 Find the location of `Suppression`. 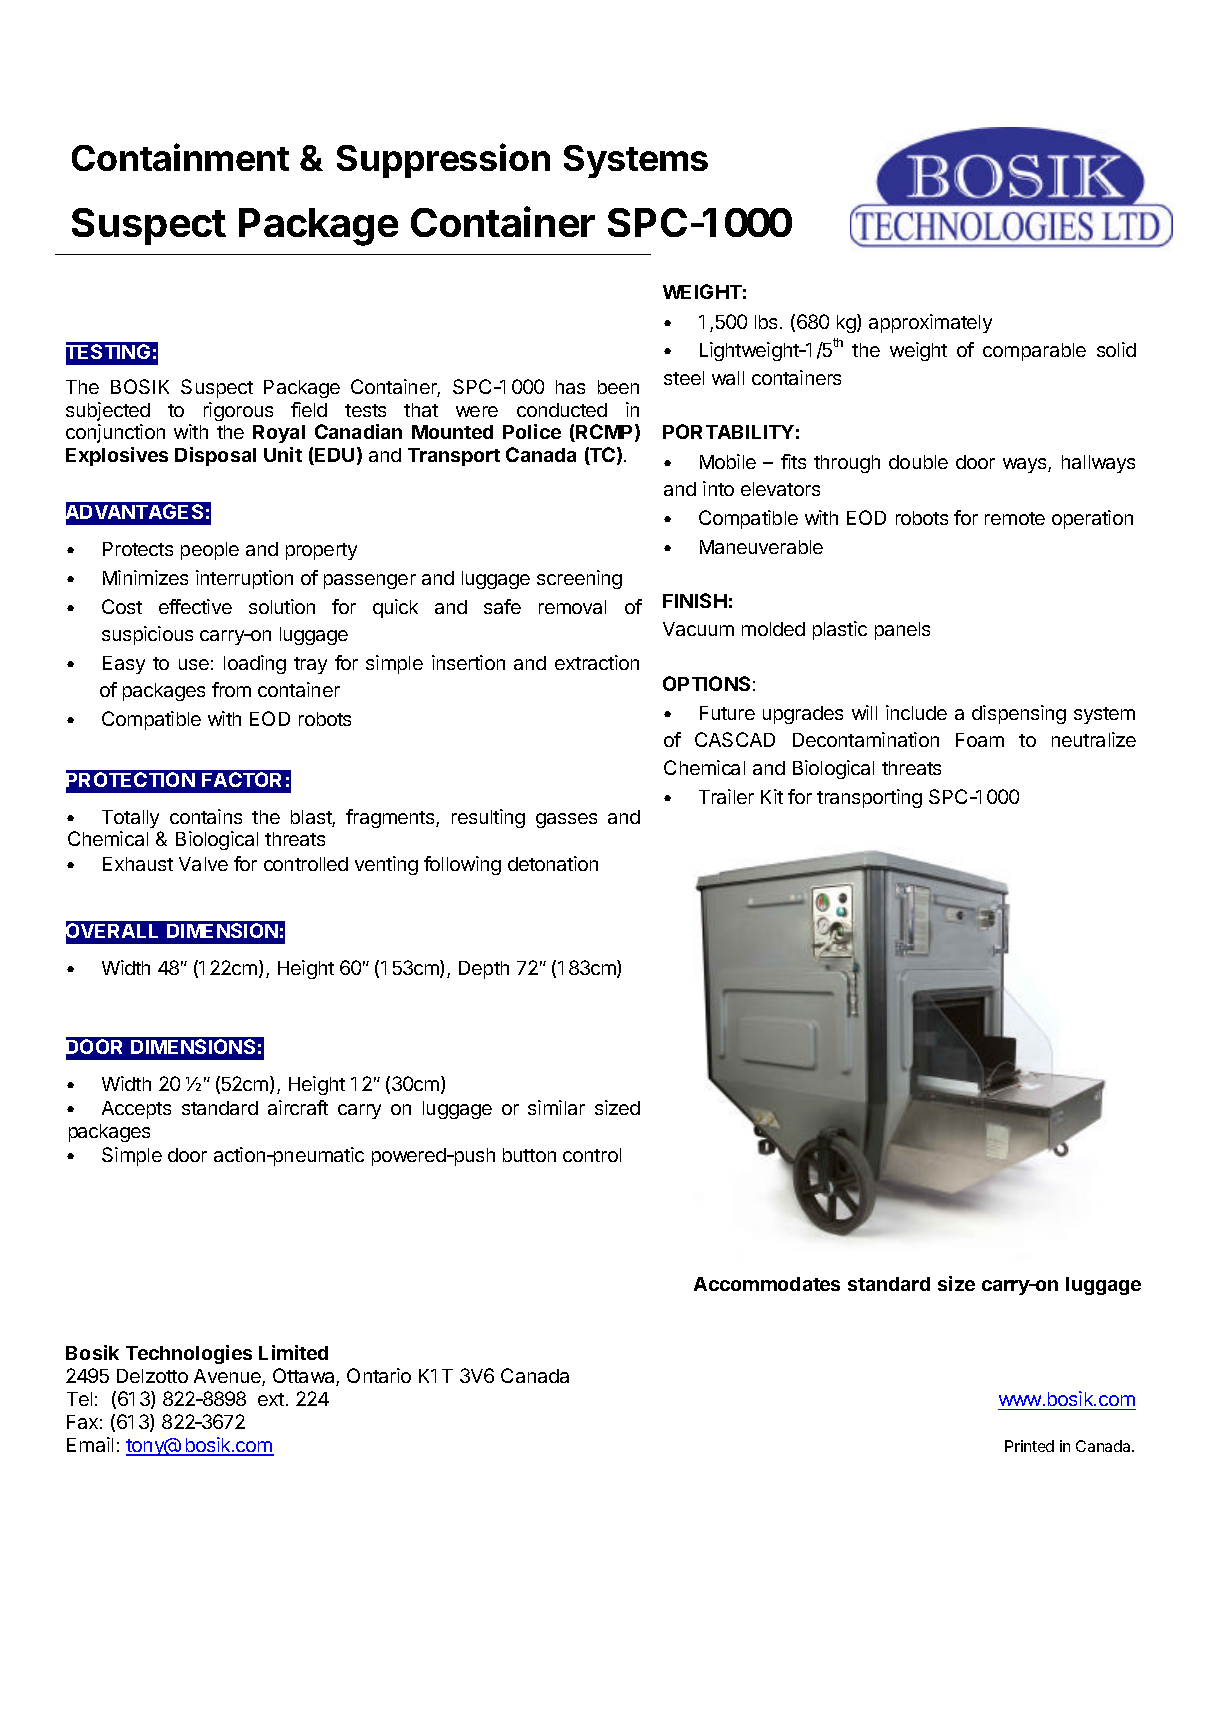

Suppression is located at coordinates (443, 160).
